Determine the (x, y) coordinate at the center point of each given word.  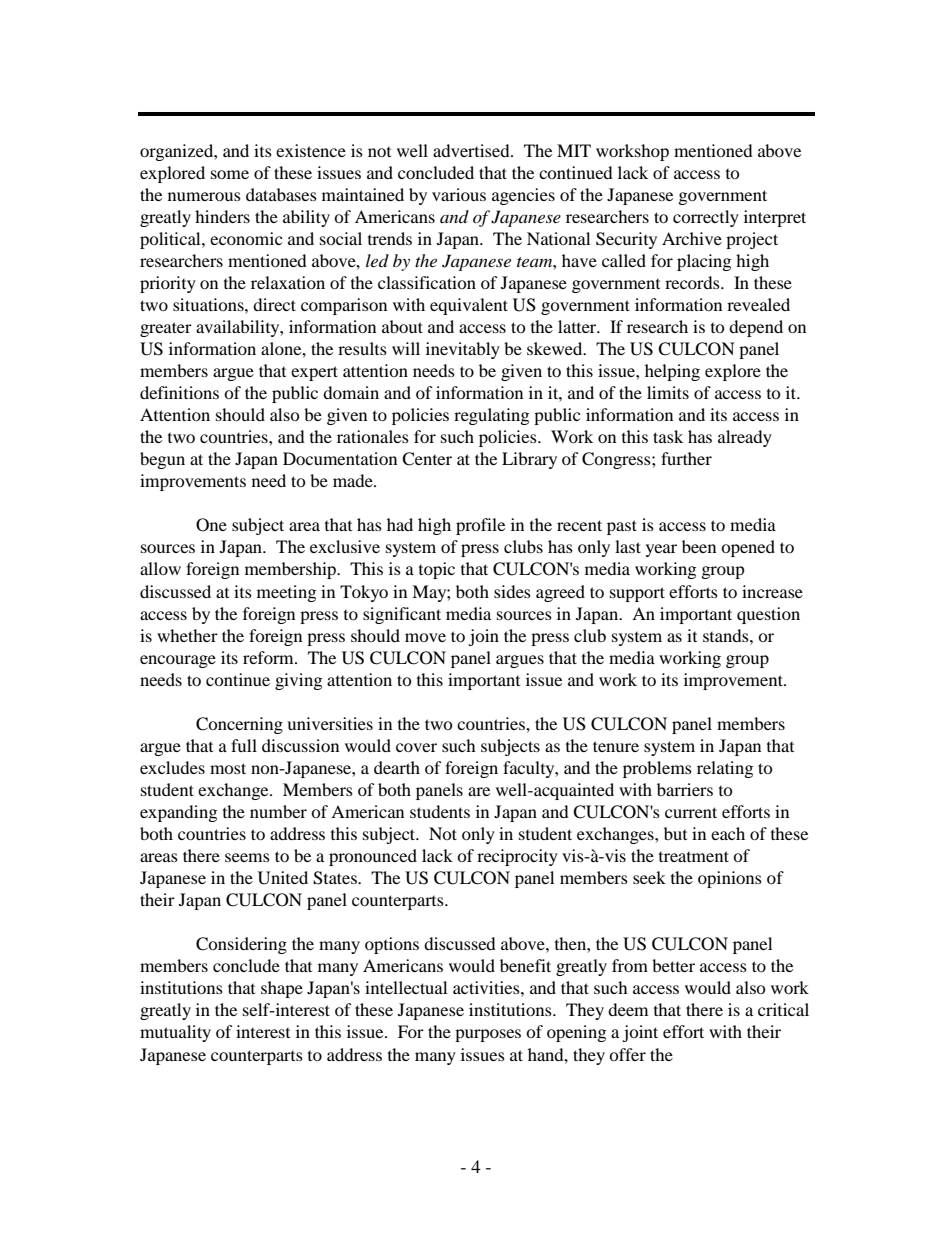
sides (512, 591)
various (459, 194)
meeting (286, 593)
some (230, 174)
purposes (488, 1035)
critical (783, 1009)
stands (727, 635)
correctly (706, 218)
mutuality (175, 1033)
